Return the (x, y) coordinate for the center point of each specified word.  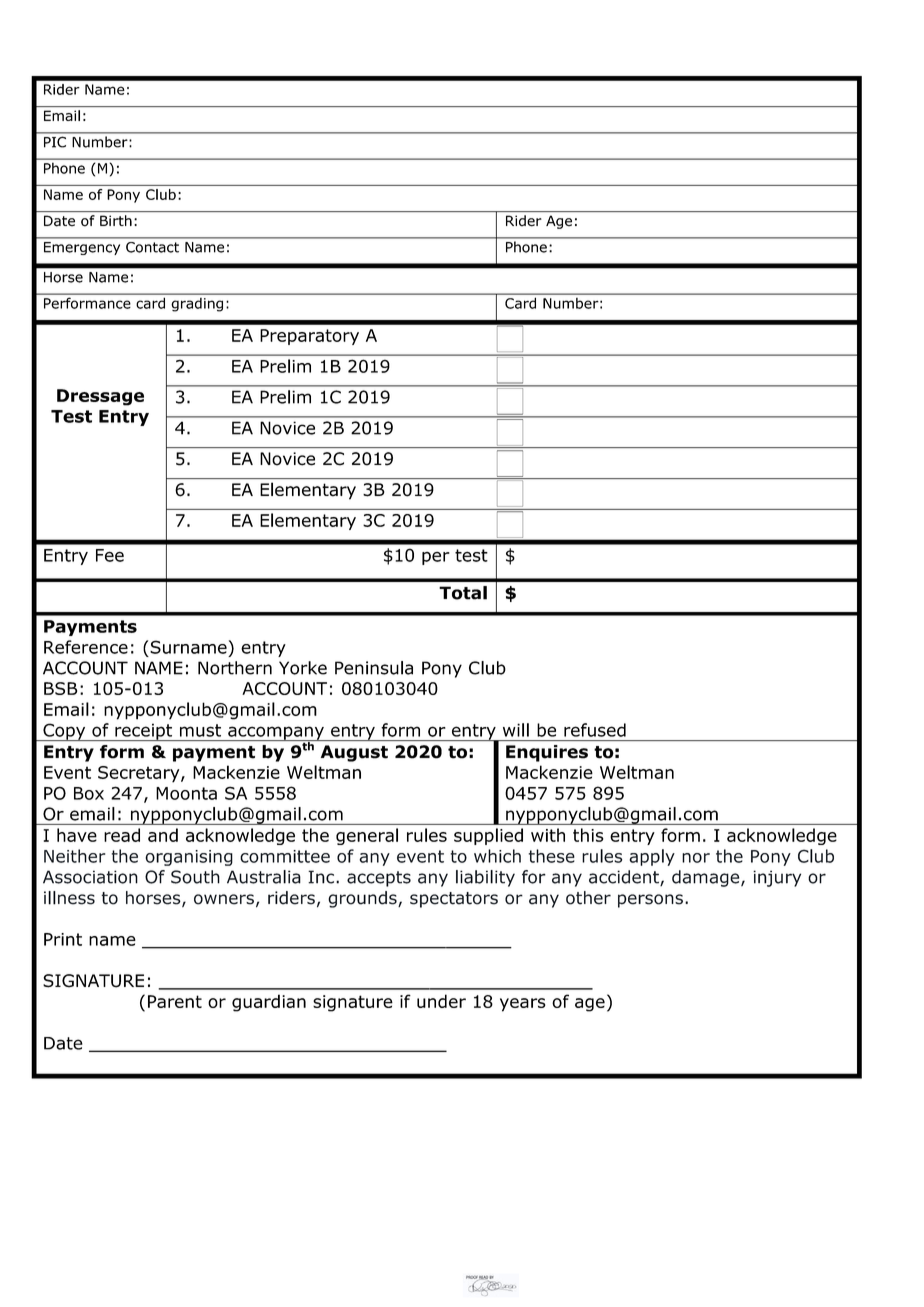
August (354, 753)
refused (595, 730)
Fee (110, 555)
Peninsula (374, 668)
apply (652, 857)
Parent (175, 1001)
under (441, 1001)
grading (197, 304)
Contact (152, 247)
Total (463, 593)
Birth (116, 220)
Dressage (100, 397)
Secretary (140, 774)
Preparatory (309, 337)
